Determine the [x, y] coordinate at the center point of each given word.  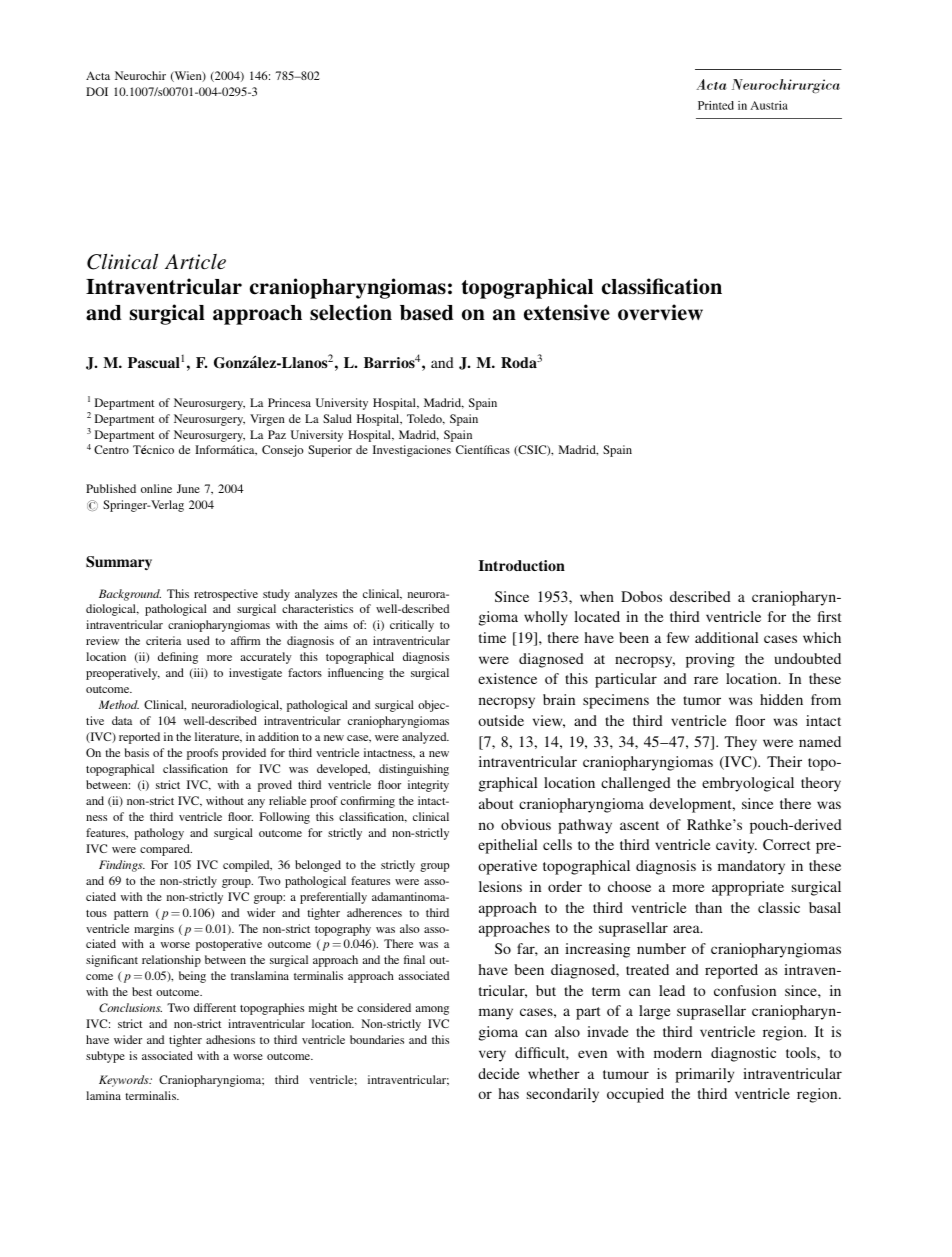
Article [195, 261]
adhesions [230, 1039]
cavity [736, 846]
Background [130, 595]
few [678, 637]
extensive [567, 312]
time [492, 637]
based [427, 313]
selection [351, 312]
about [496, 803]
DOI [97, 91]
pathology [159, 834]
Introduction [521, 565]
